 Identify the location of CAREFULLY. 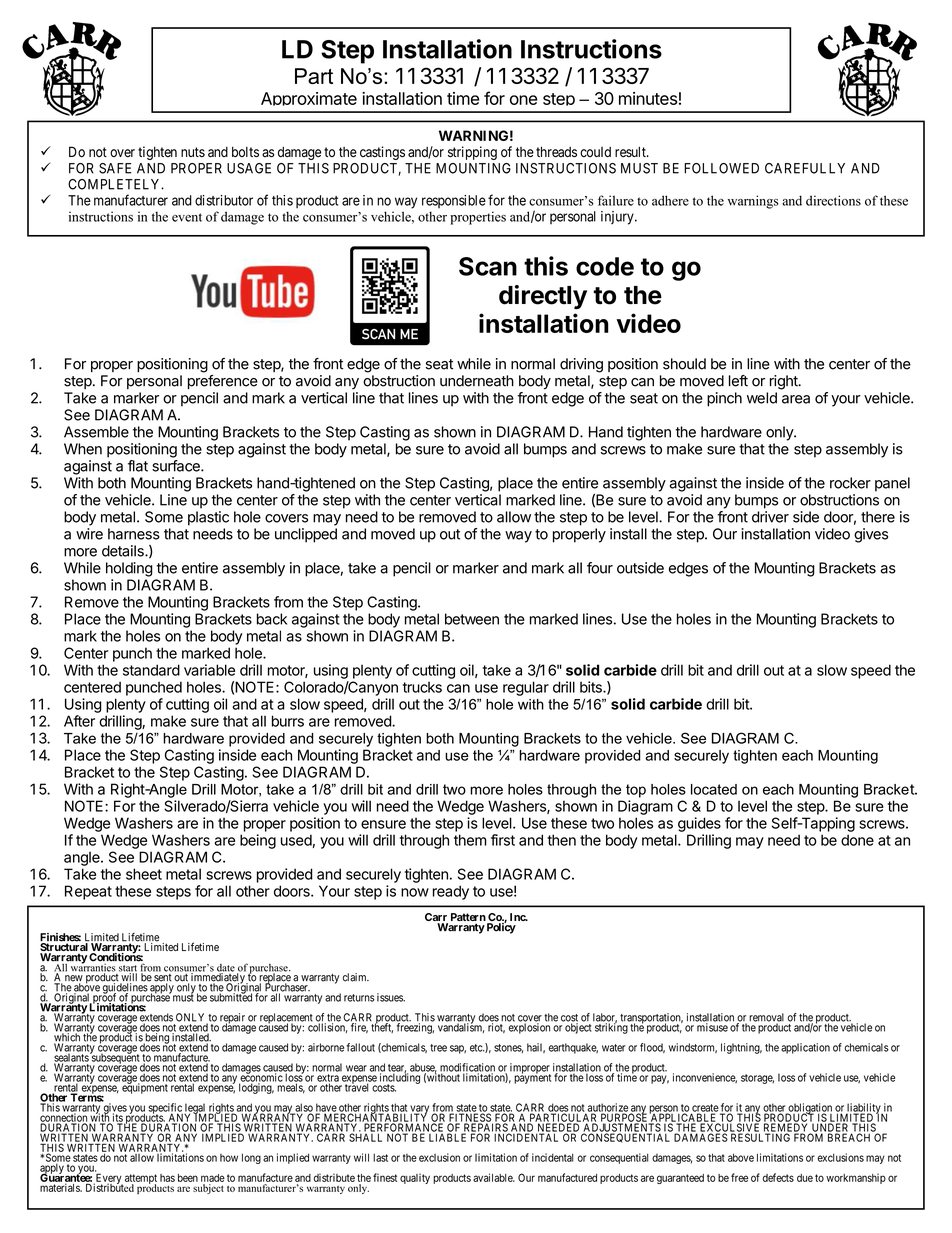
(805, 168).
